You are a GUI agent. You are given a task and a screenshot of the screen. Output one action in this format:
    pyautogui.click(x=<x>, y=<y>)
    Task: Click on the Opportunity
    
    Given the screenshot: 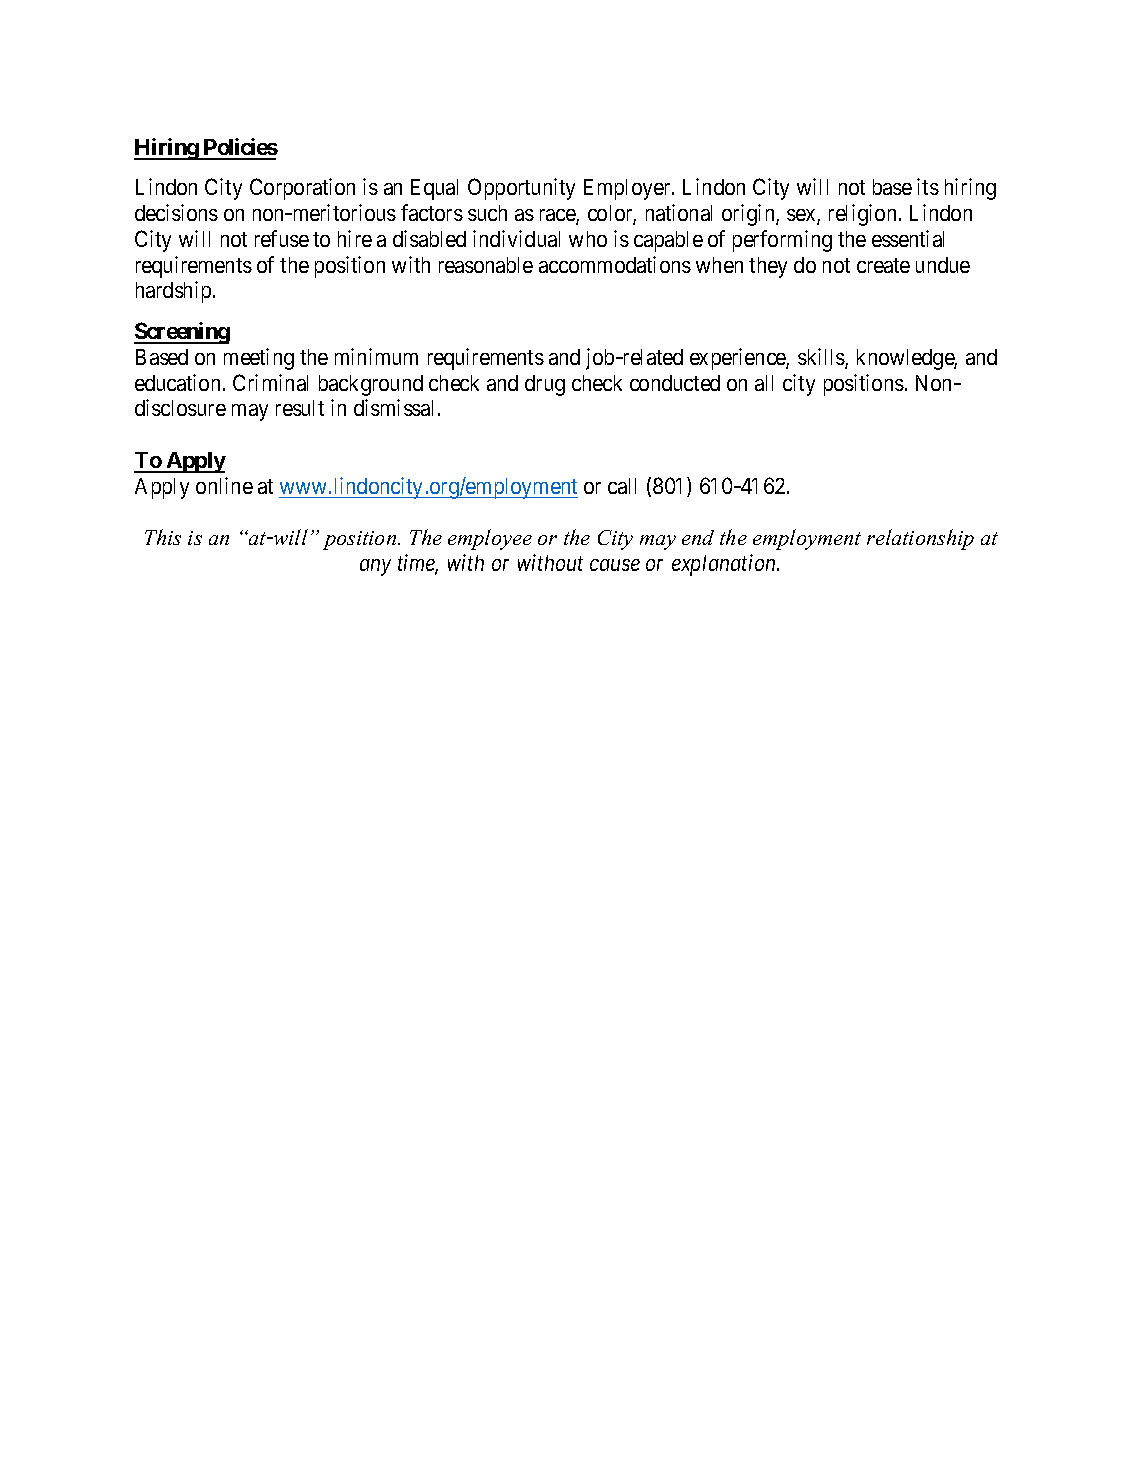 What is the action you would take?
    pyautogui.click(x=521, y=189)
